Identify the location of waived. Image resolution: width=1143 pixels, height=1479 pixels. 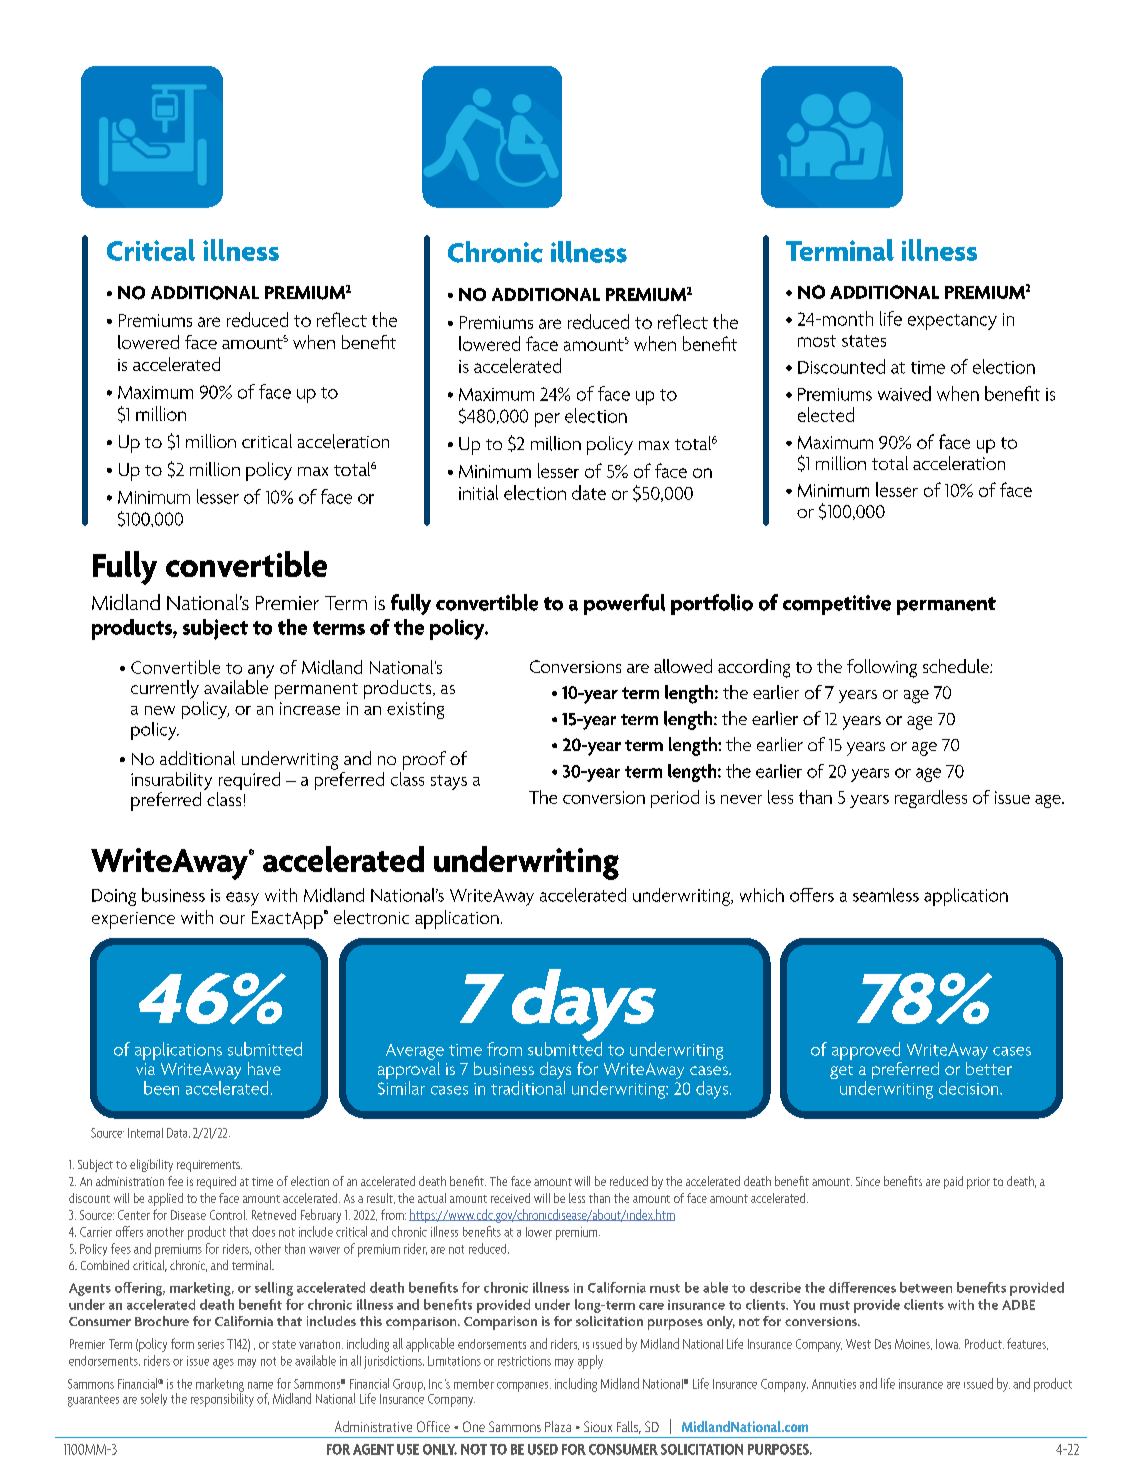
(904, 393).
